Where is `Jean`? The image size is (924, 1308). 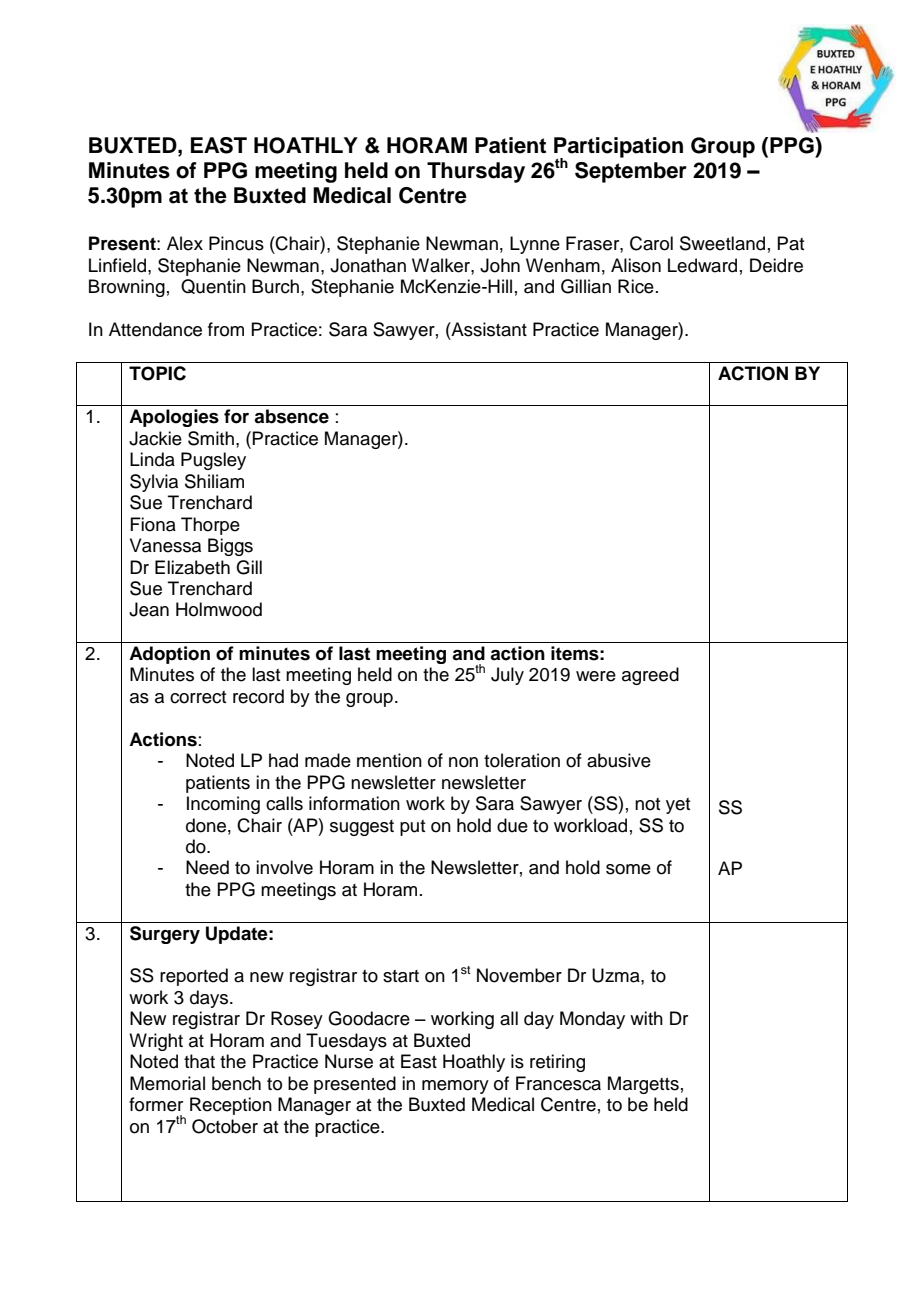
Jean is located at coordinates (149, 609).
